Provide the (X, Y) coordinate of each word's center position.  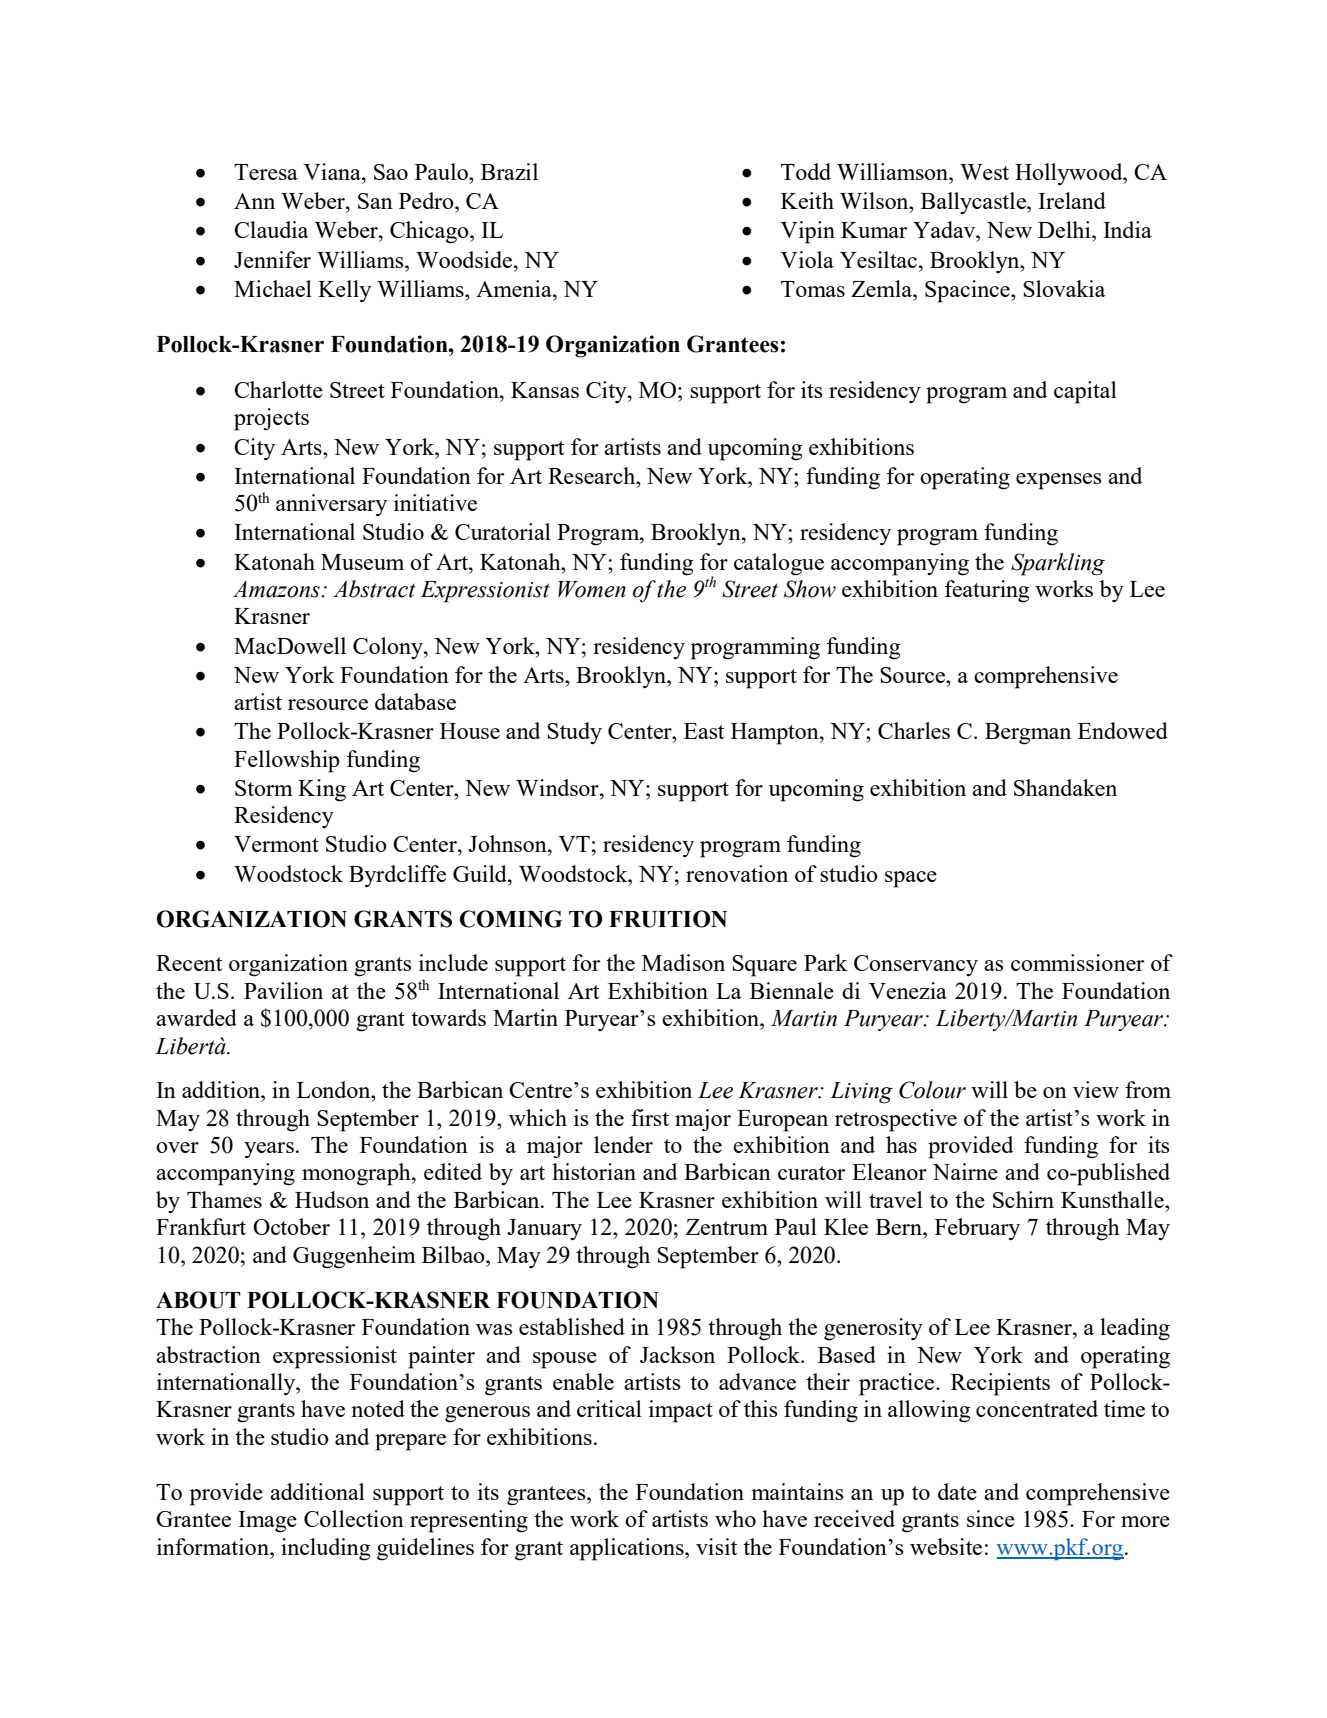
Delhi (1065, 229)
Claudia (271, 229)
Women (592, 589)
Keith (807, 200)
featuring (987, 591)
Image (267, 1522)
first (650, 1117)
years (269, 1150)
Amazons (277, 589)
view (1096, 1089)
